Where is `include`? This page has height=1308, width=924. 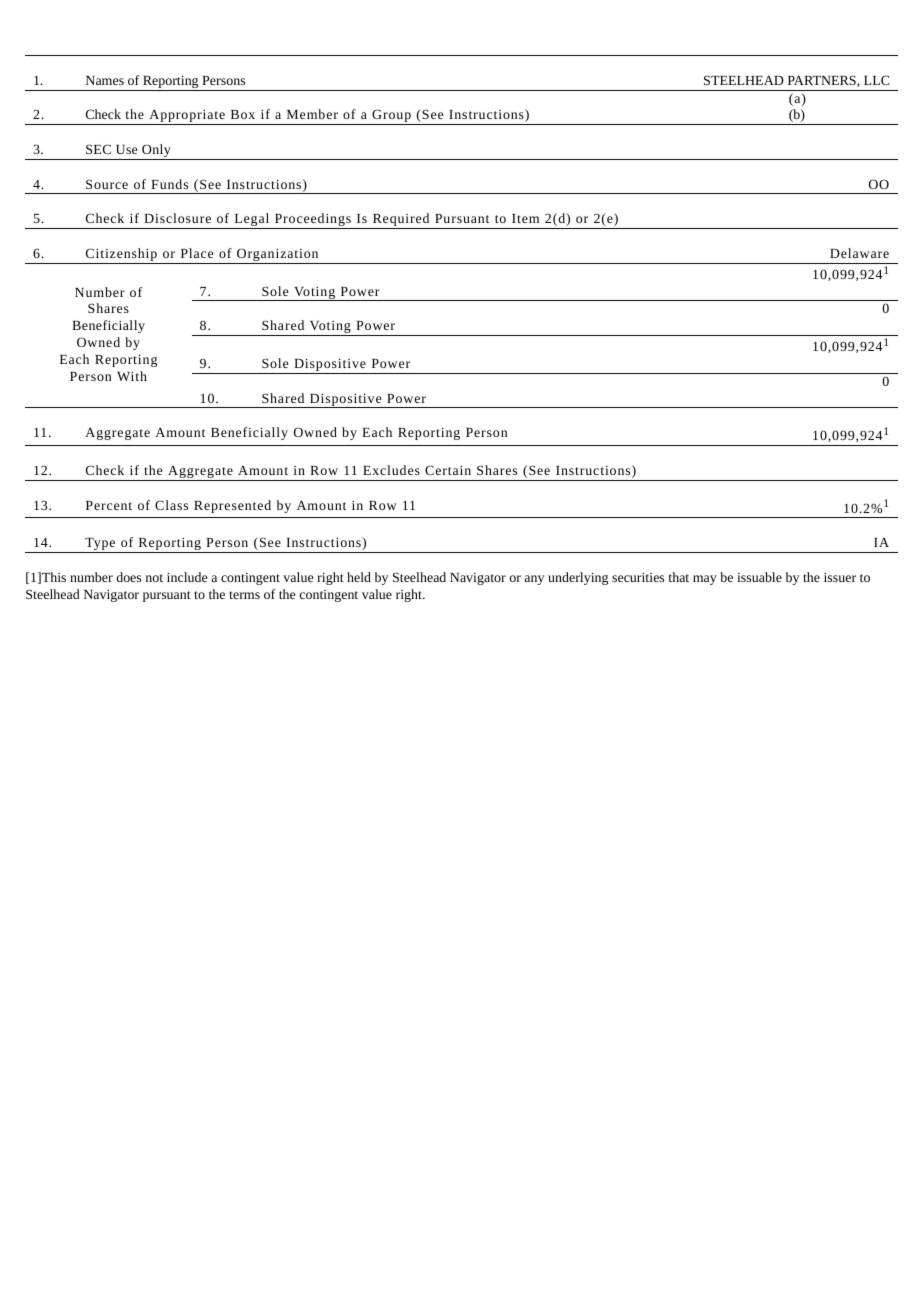 include is located at coordinates (187, 577).
